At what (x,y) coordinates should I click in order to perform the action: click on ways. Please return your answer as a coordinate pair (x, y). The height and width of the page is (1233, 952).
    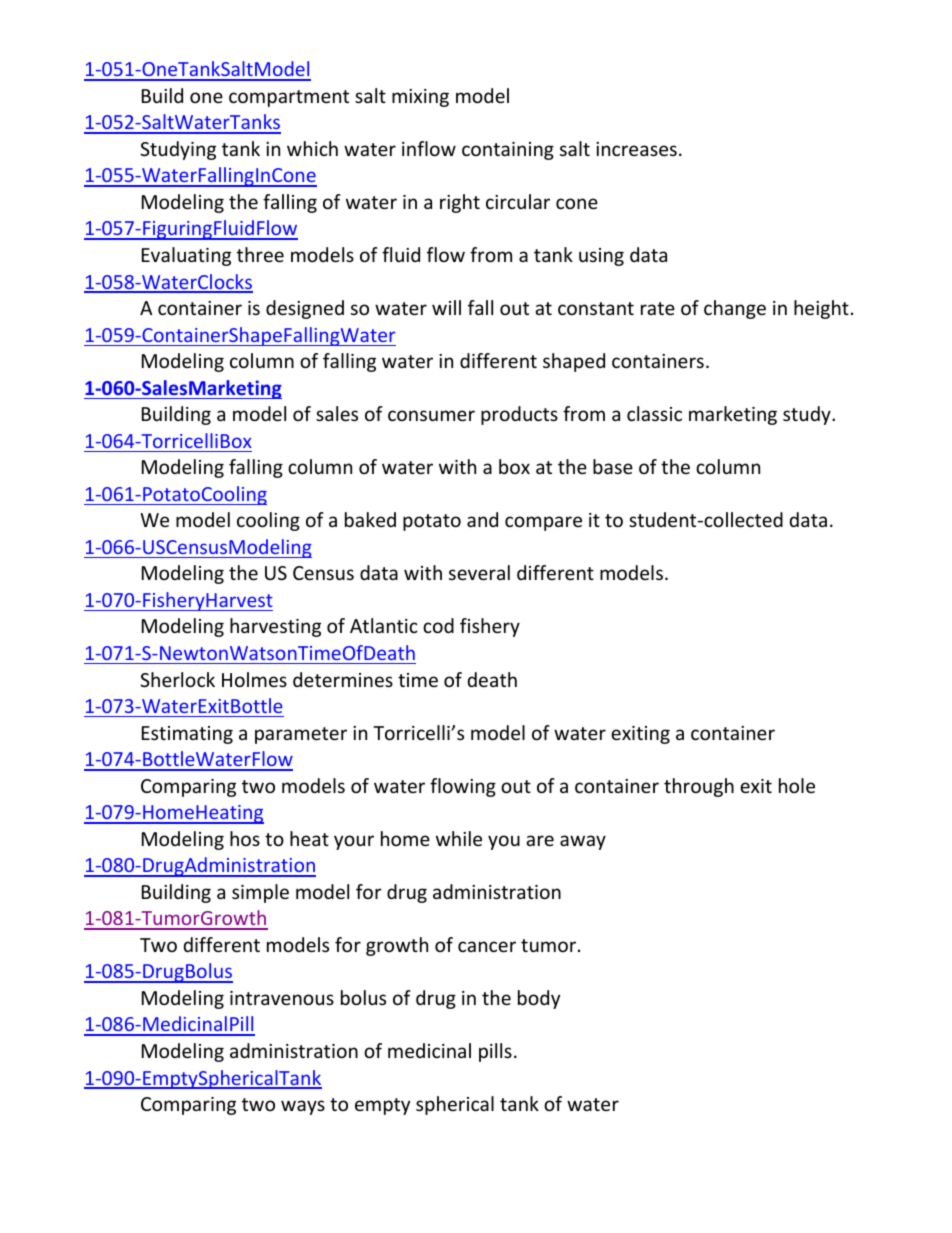
    Looking at the image, I should click on (303, 1107).
